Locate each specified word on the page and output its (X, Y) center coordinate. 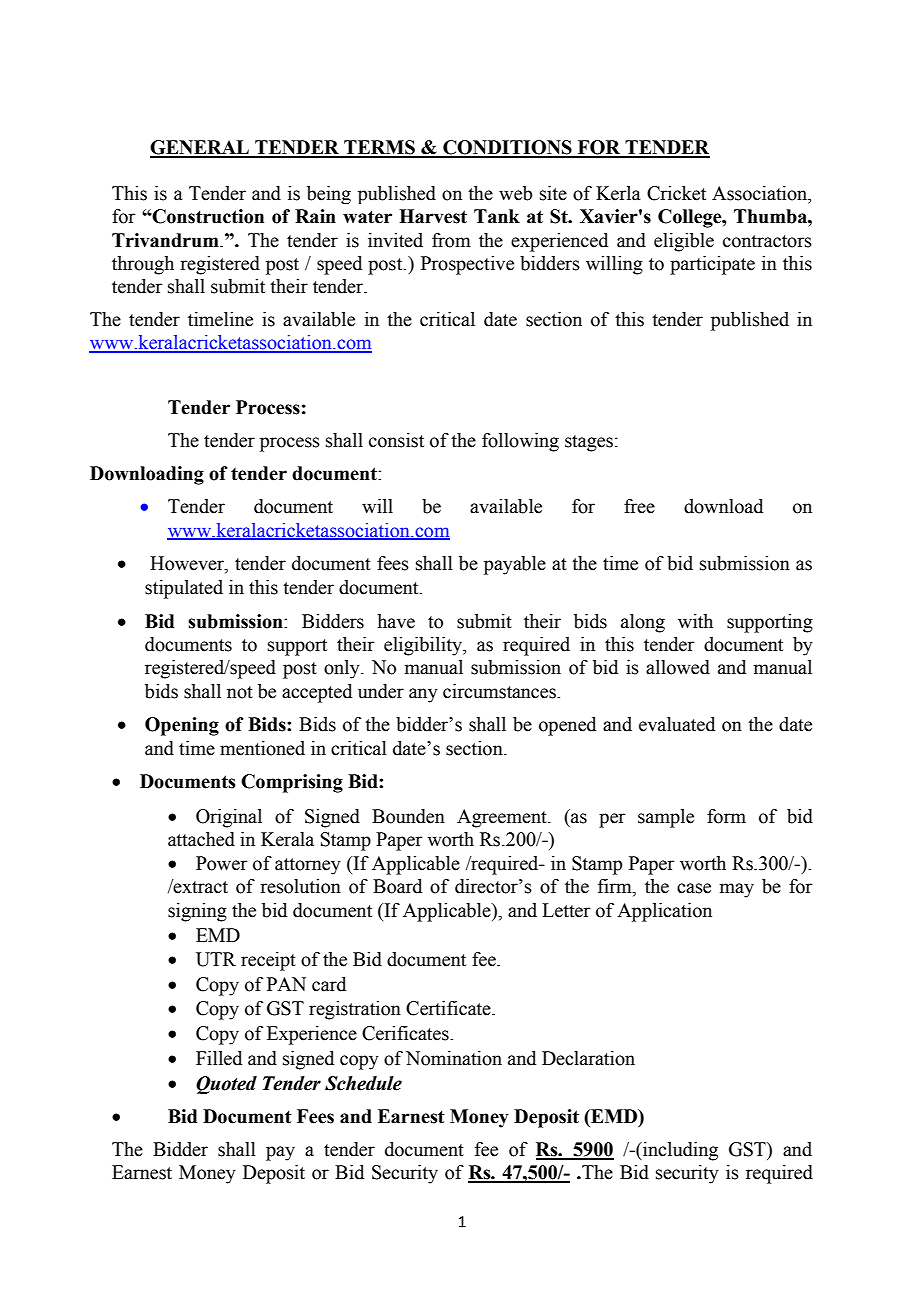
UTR (216, 959)
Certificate (449, 1008)
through (143, 265)
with (695, 621)
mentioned (262, 748)
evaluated (677, 724)
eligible (684, 242)
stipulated (184, 589)
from (451, 240)
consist (396, 440)
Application (664, 912)
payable (515, 565)
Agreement (503, 818)
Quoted (226, 1085)
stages (589, 443)
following (520, 442)
